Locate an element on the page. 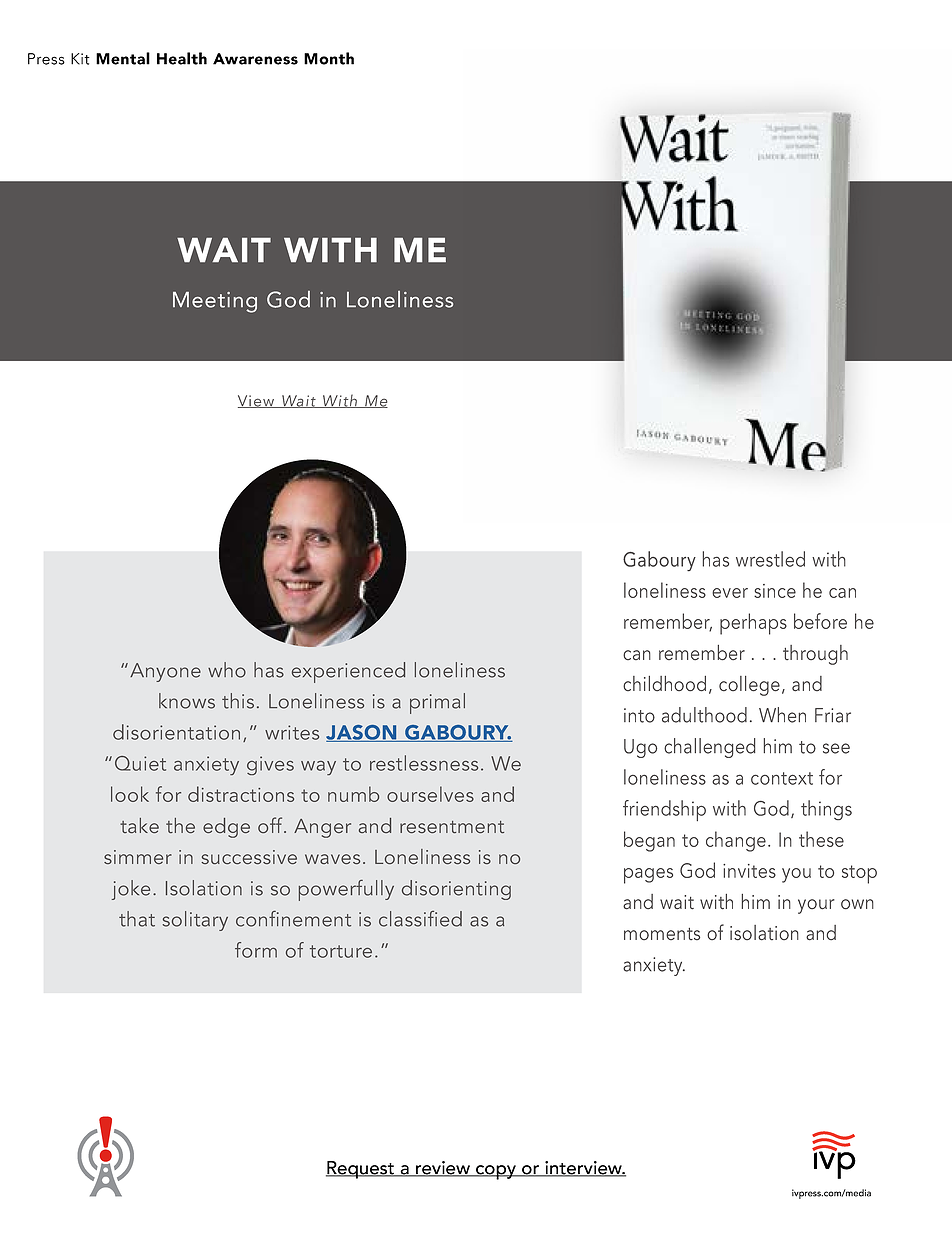  Month is located at coordinates (329, 58).
